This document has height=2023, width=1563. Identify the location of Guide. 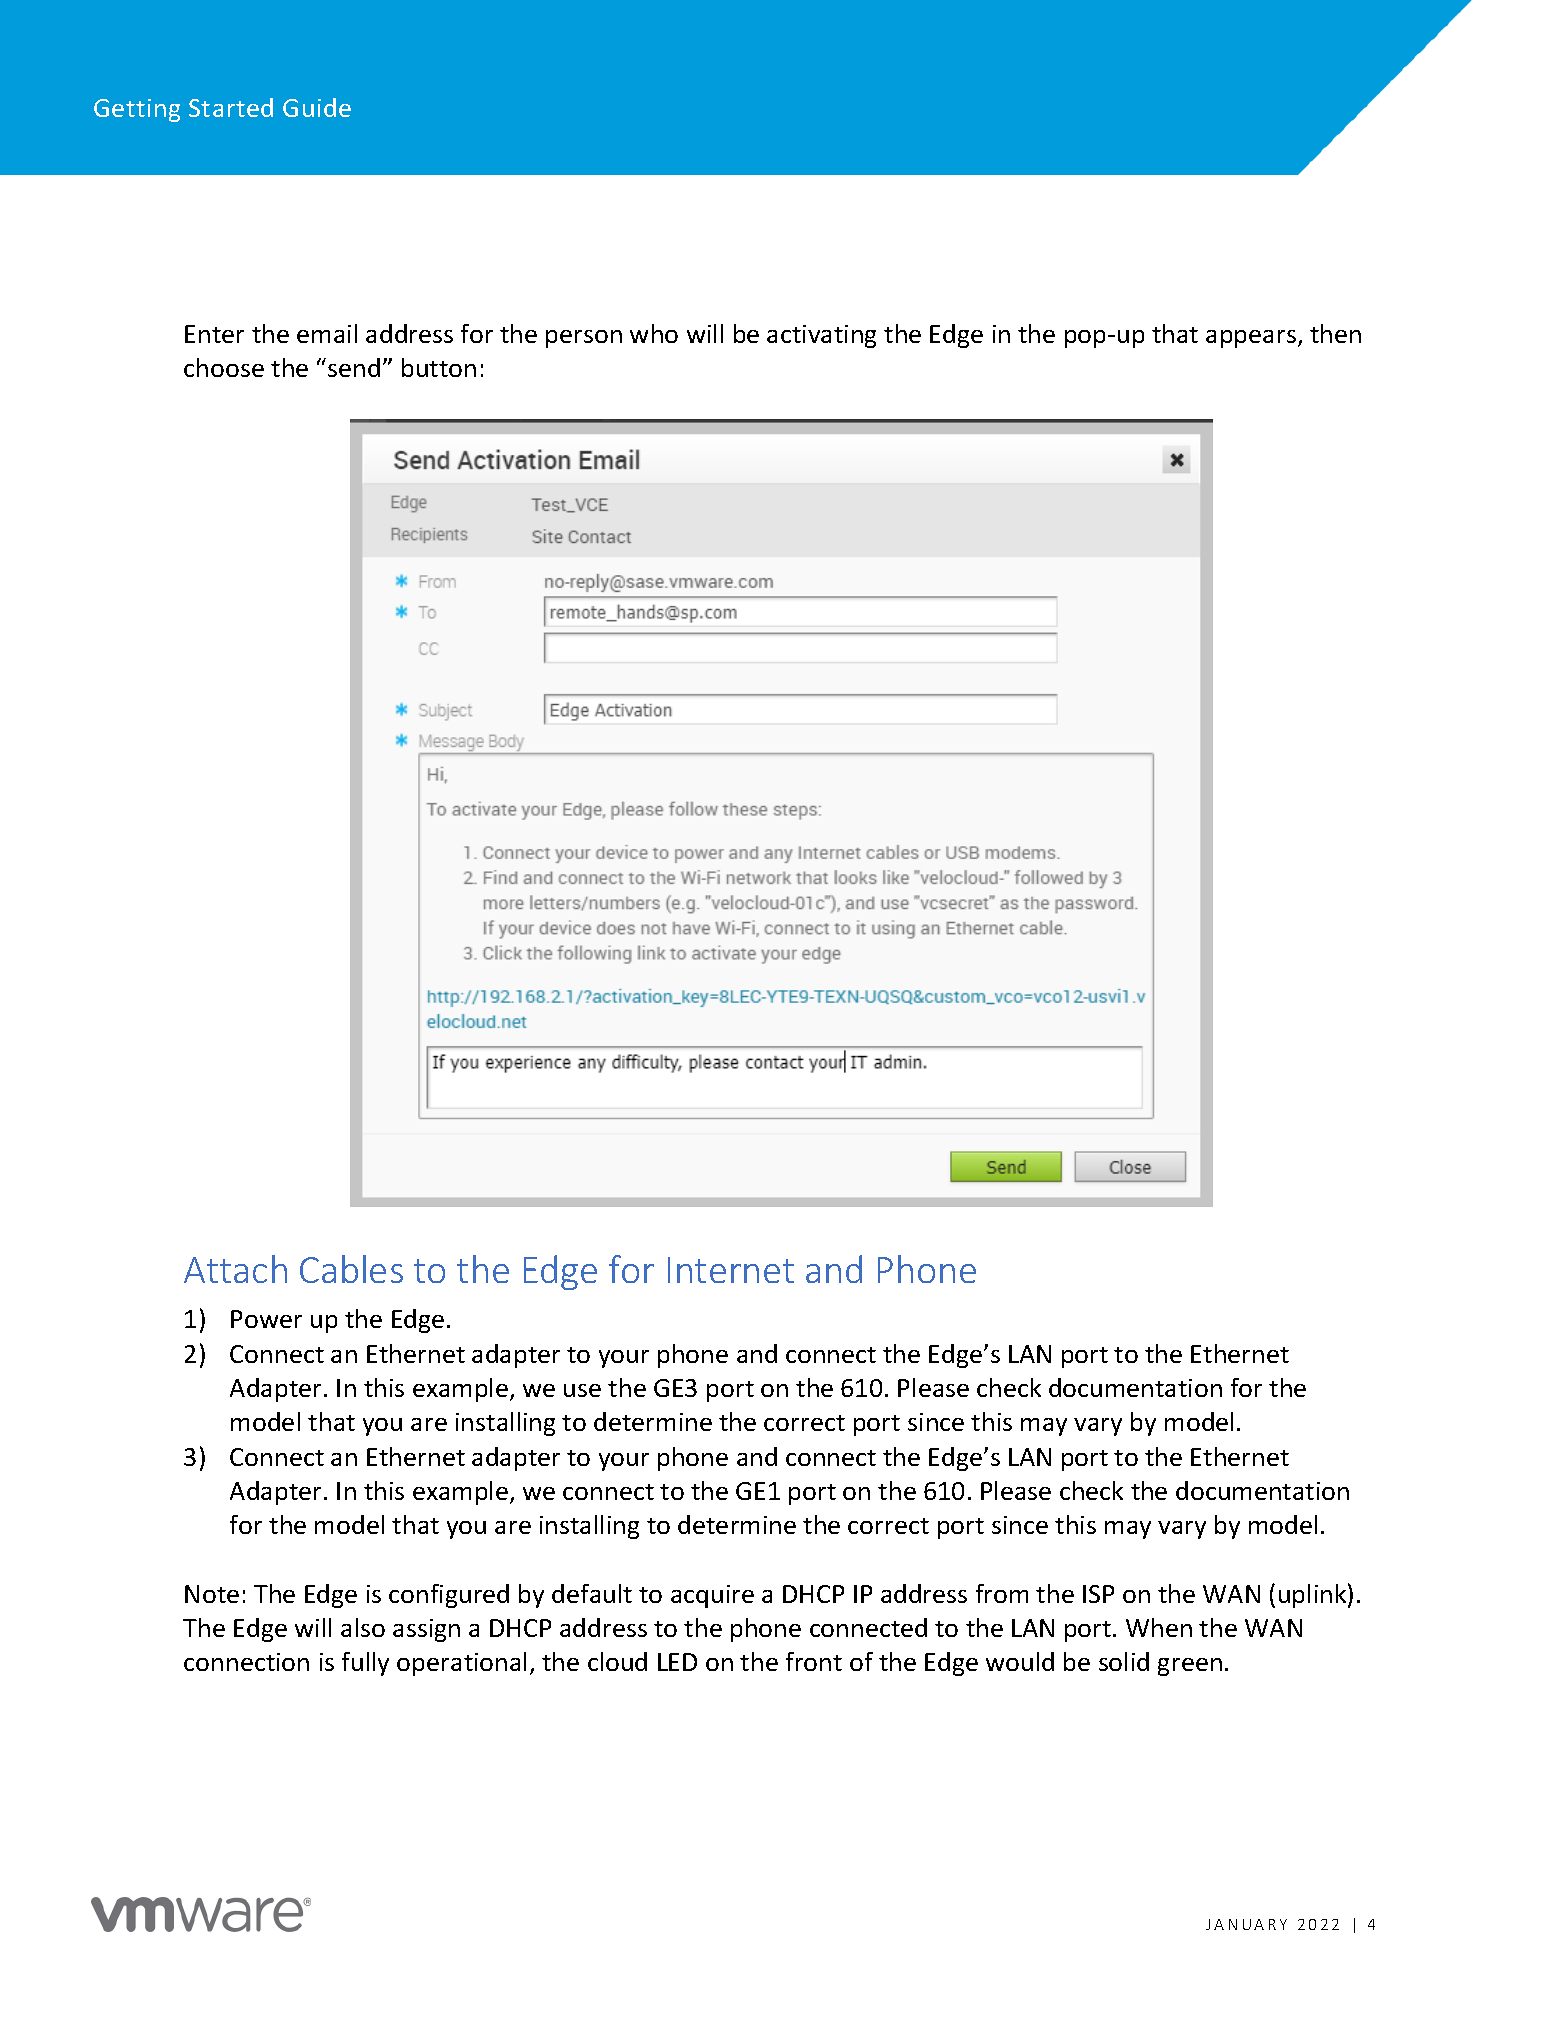
(317, 107).
